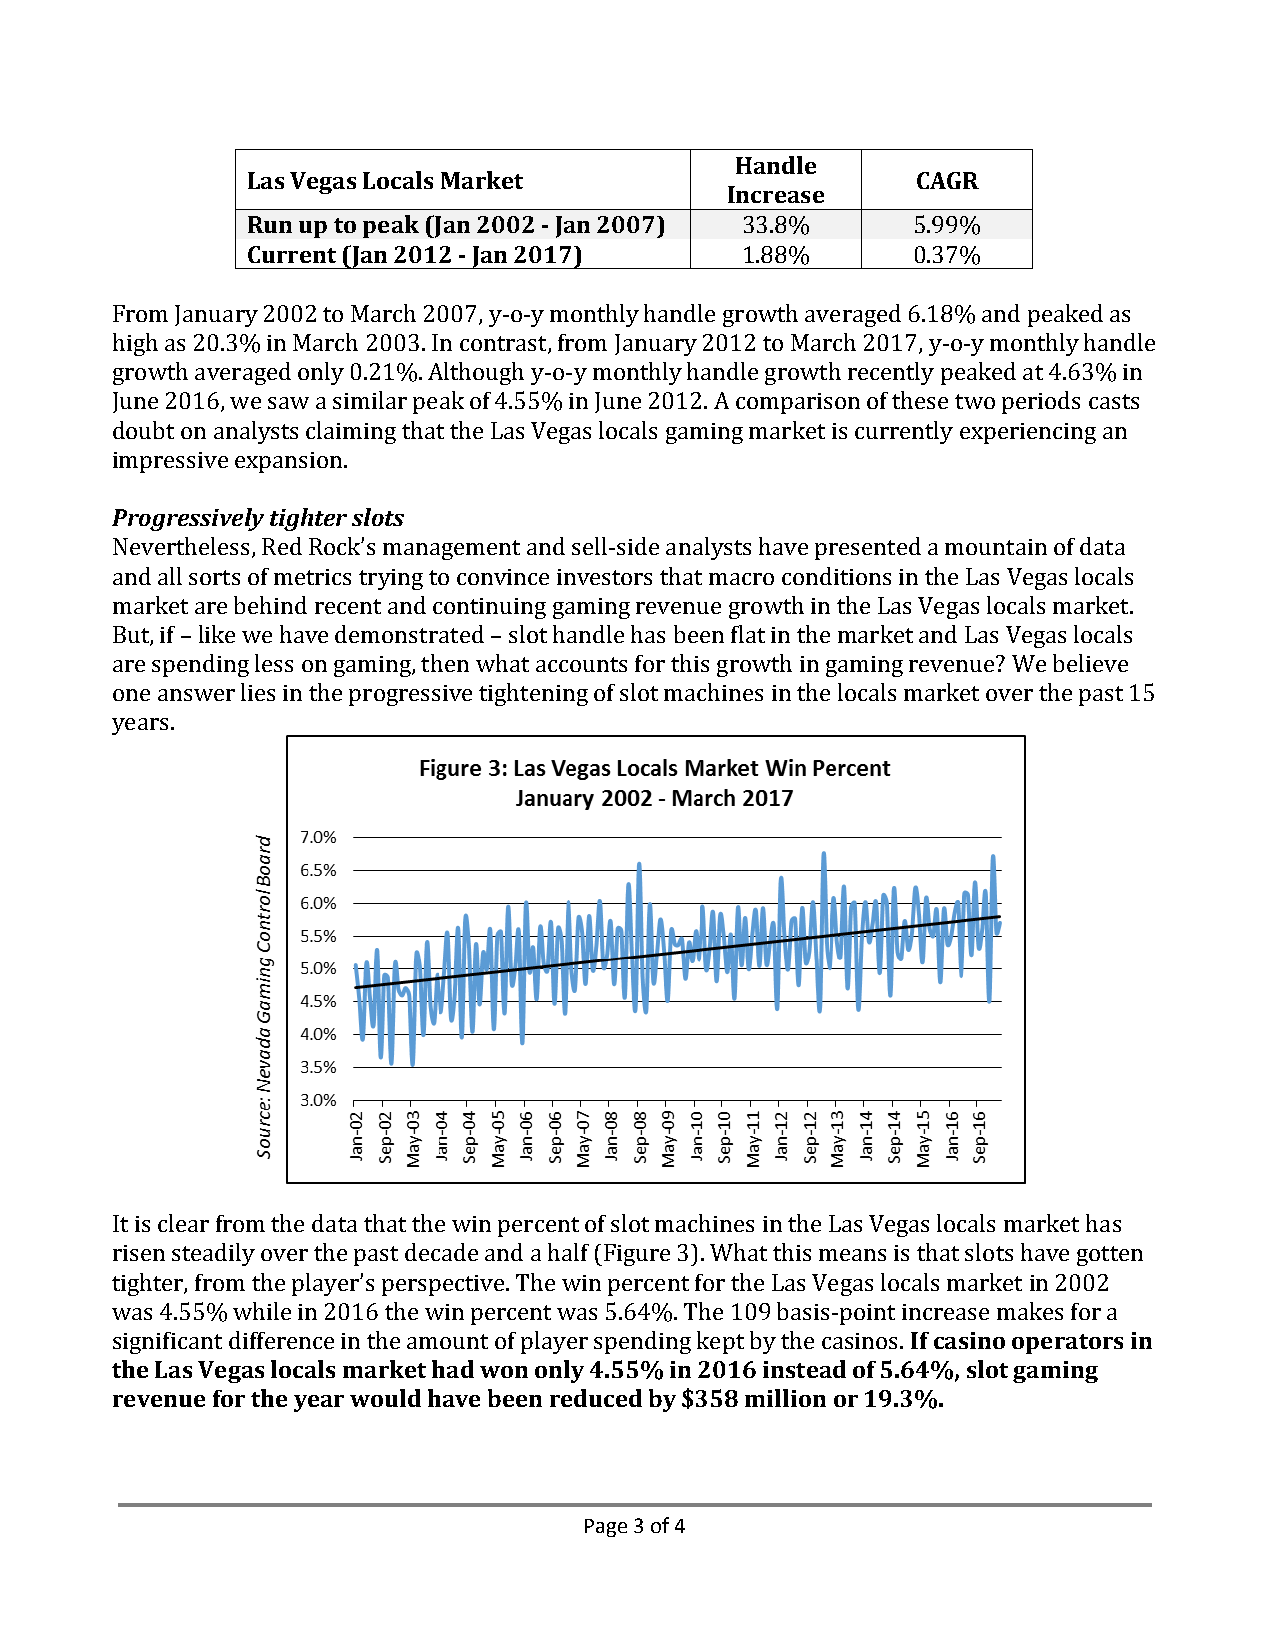 The width and height of the screenshot is (1269, 1642). What do you see at coordinates (637, 1255) in the screenshot?
I see `Figure` at bounding box center [637, 1255].
